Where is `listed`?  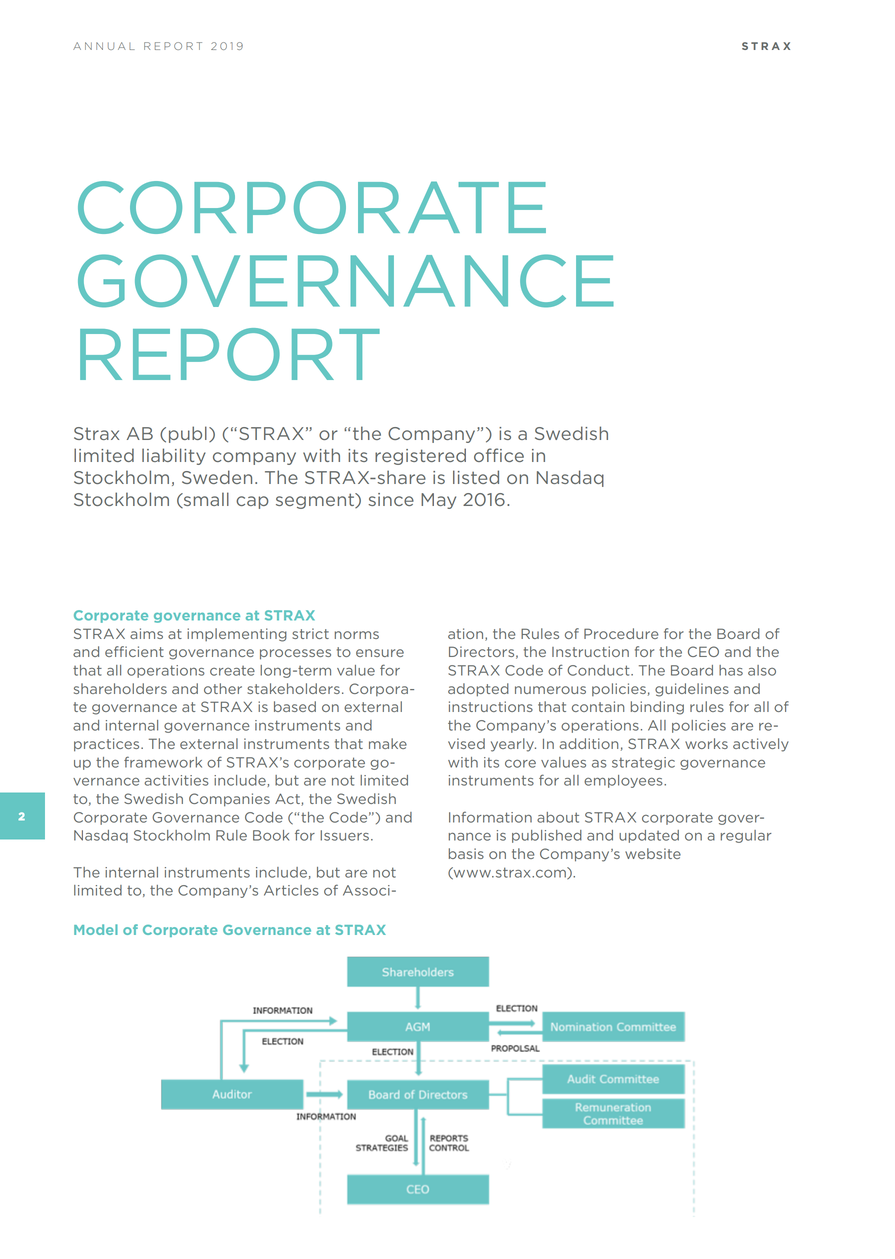 listed is located at coordinates (476, 477).
